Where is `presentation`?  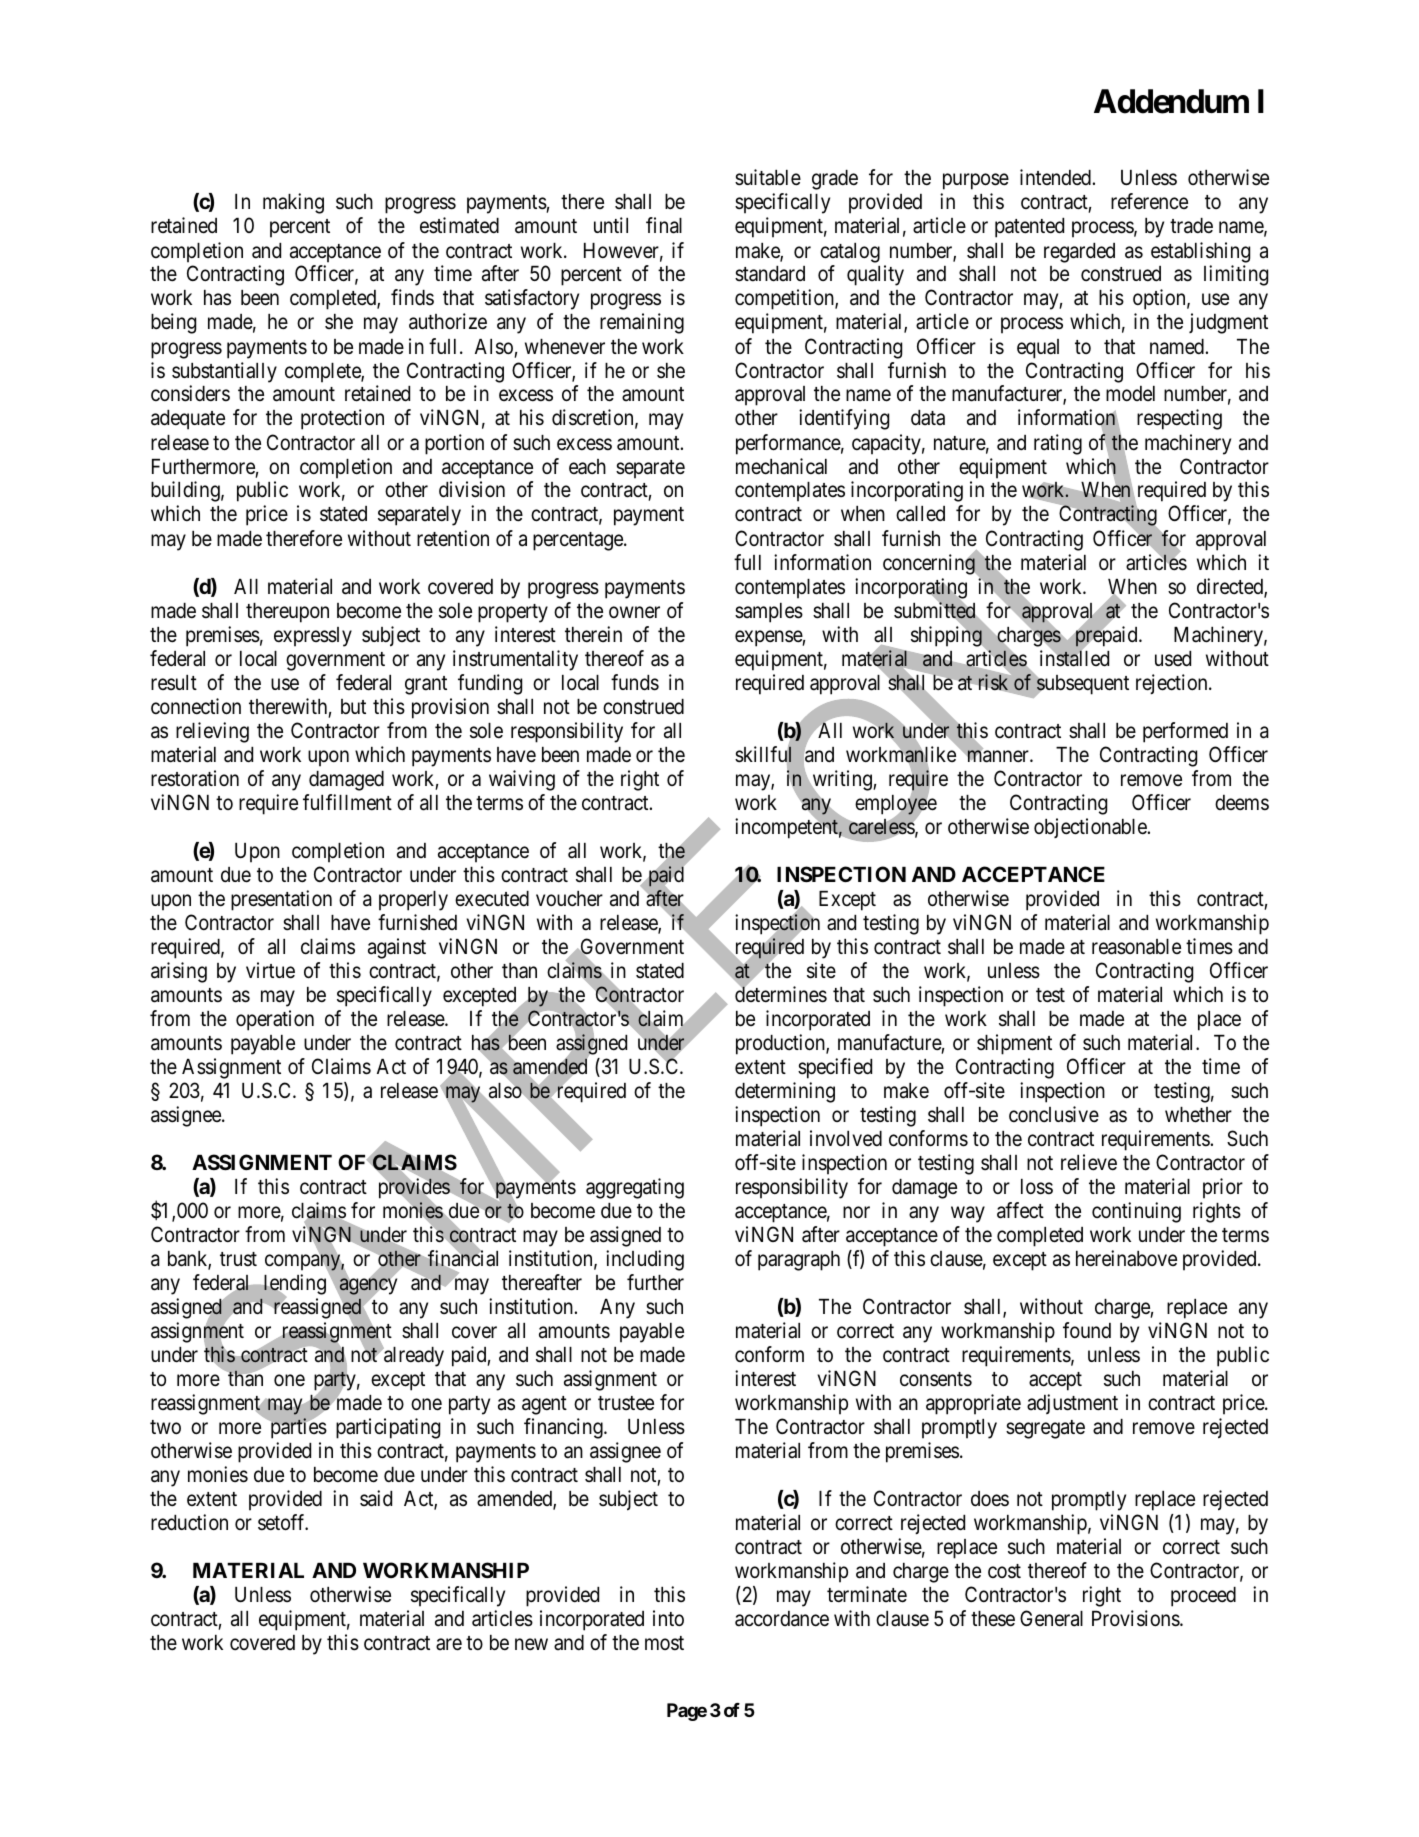 presentation is located at coordinates (281, 900).
